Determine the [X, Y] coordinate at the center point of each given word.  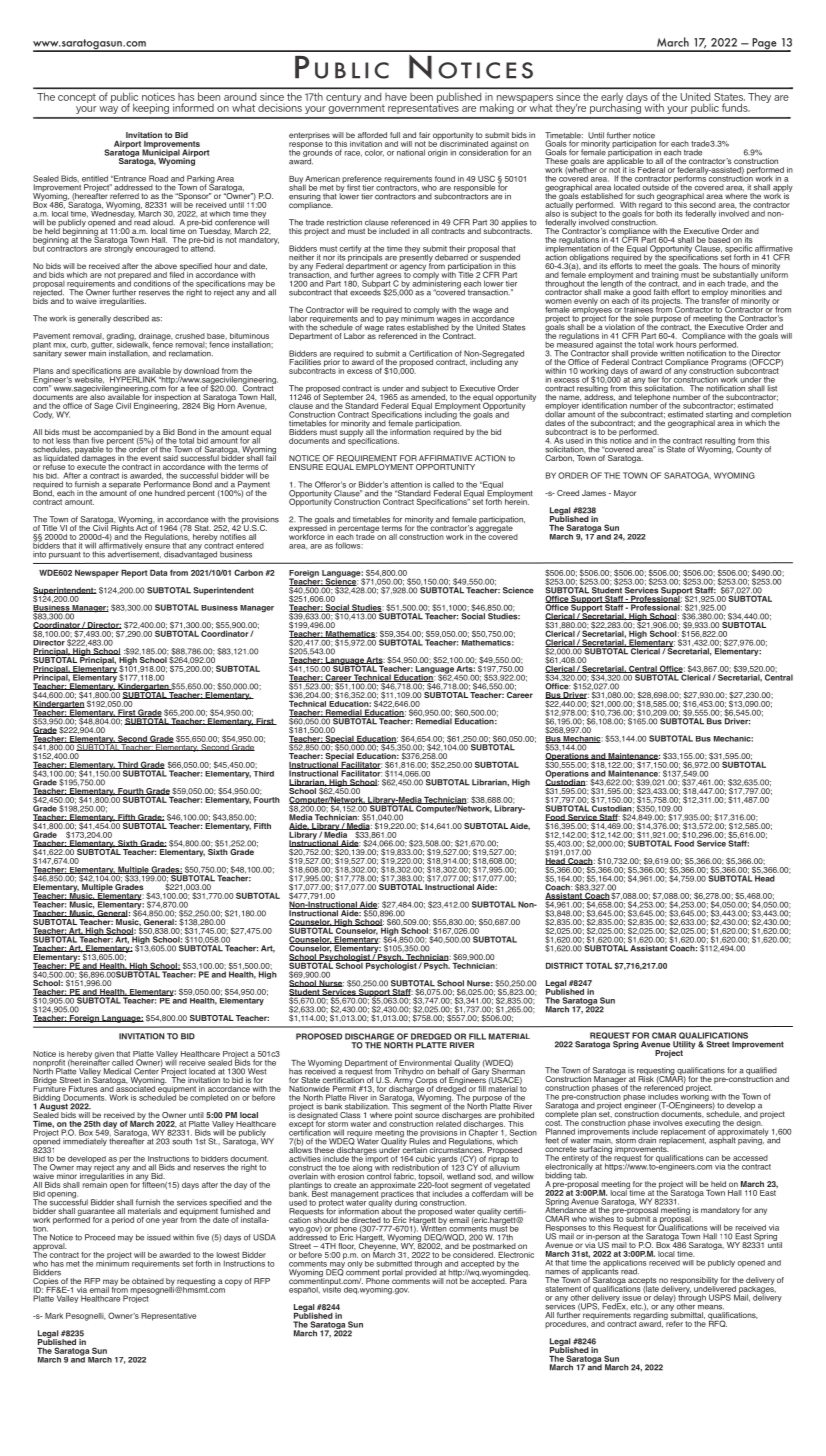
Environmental [425, 1063]
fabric [405, 1176]
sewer [75, 354]
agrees [389, 277]
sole [642, 318]
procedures [566, 1324]
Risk [646, 1078]
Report [134, 574]
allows [300, 1149]
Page [764, 45]
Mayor [625, 494]
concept [77, 98]
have [396, 97]
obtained [148, 1281]
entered [250, 546]
